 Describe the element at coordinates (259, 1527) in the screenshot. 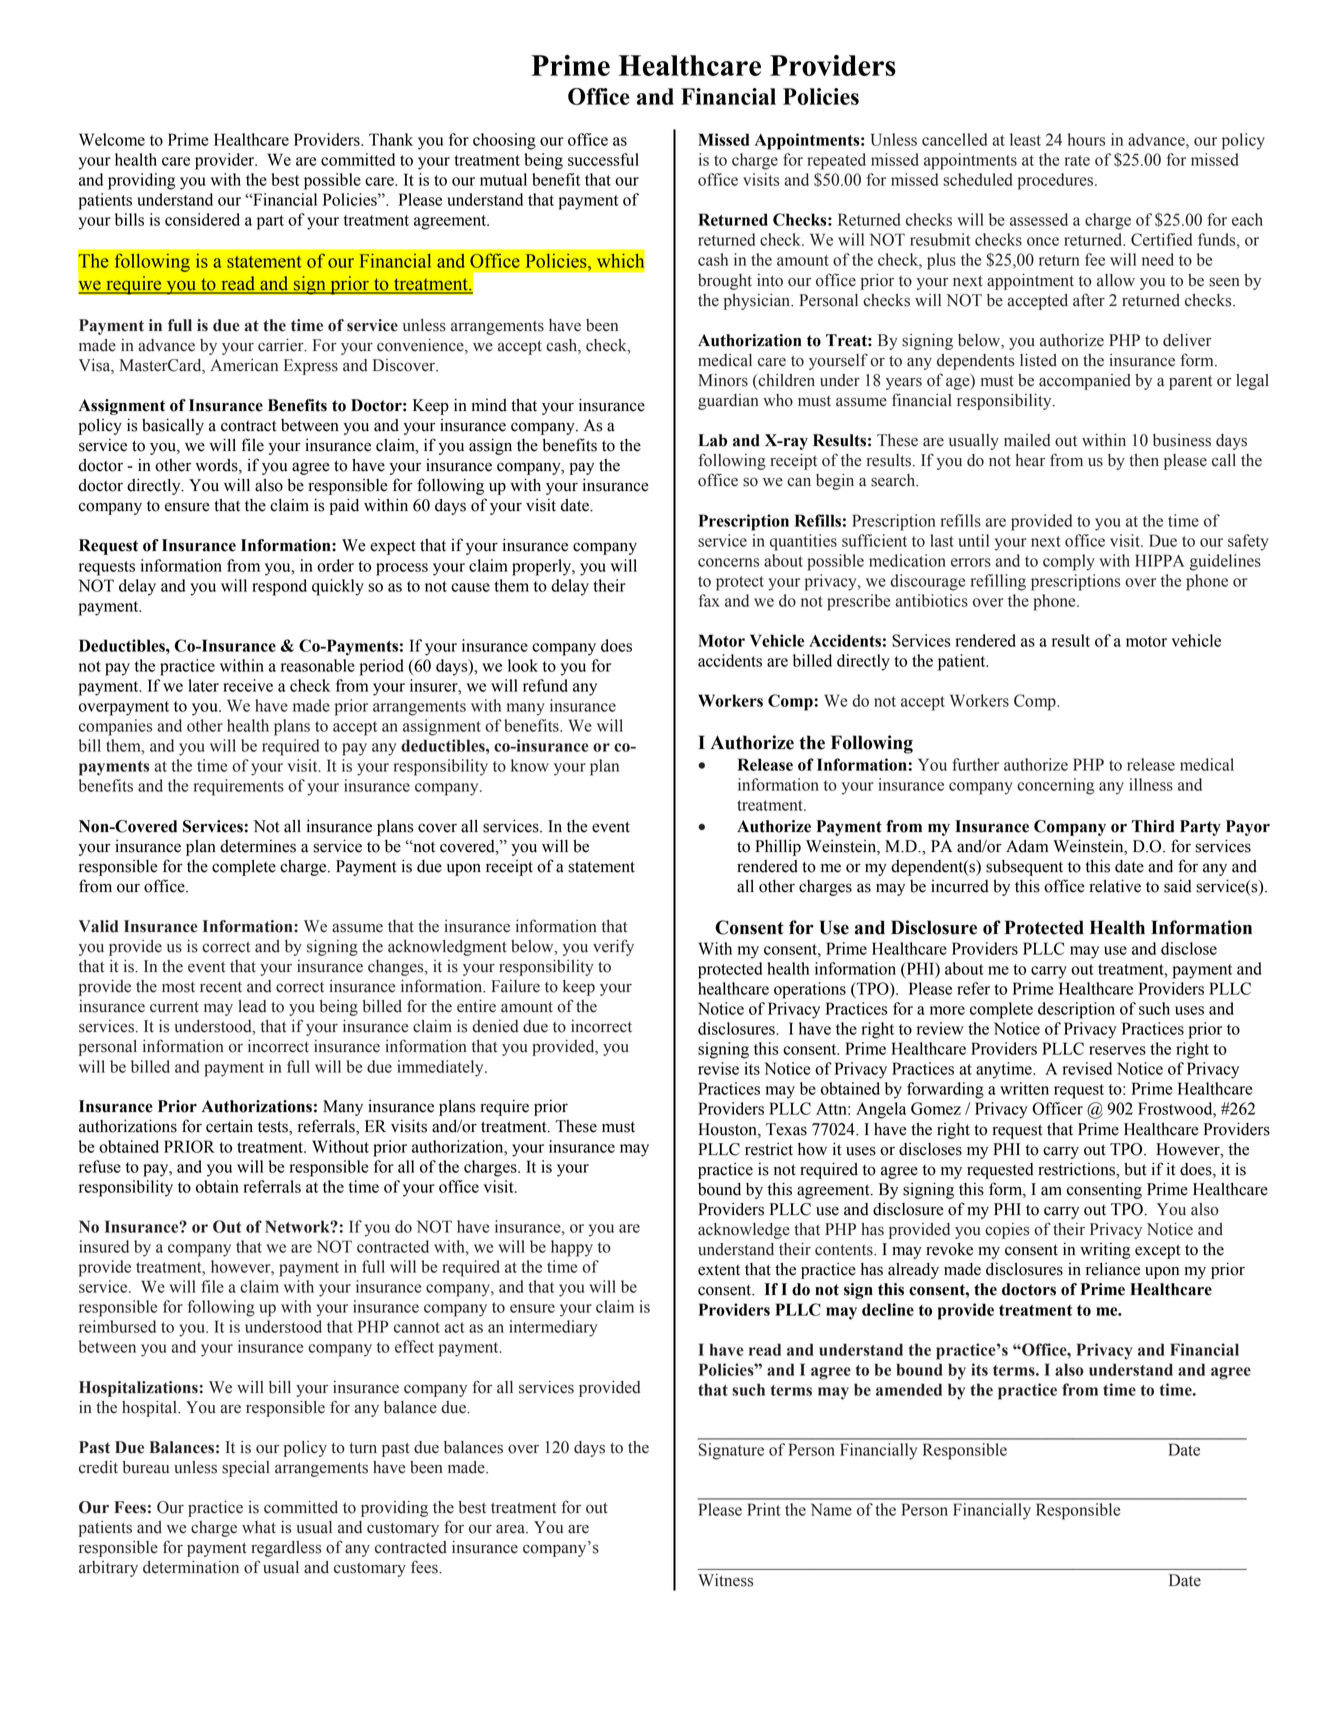

I see `what` at that location.
